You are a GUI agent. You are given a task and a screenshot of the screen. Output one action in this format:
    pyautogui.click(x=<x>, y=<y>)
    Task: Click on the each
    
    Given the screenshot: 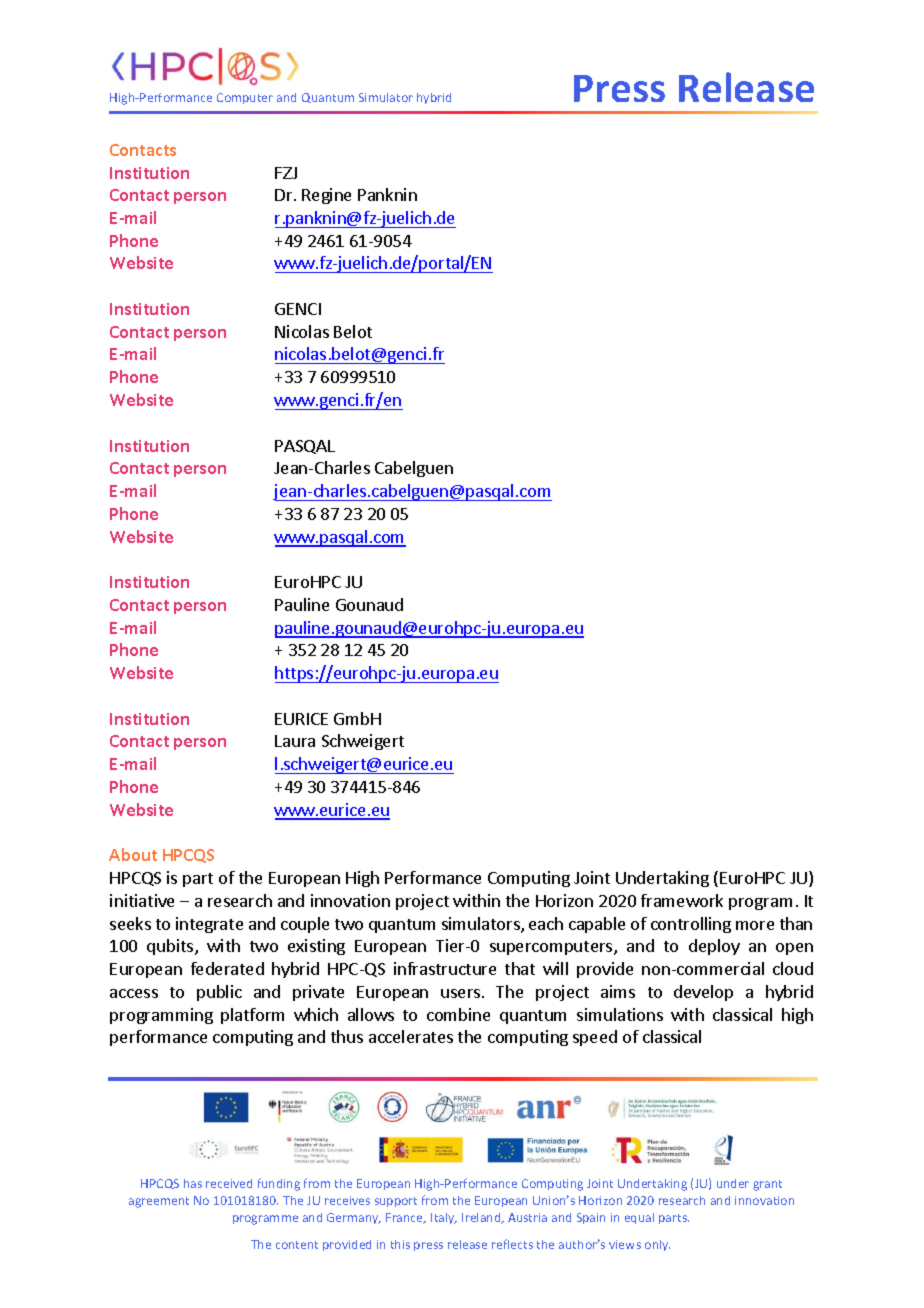 What is the action you would take?
    pyautogui.click(x=546, y=923)
